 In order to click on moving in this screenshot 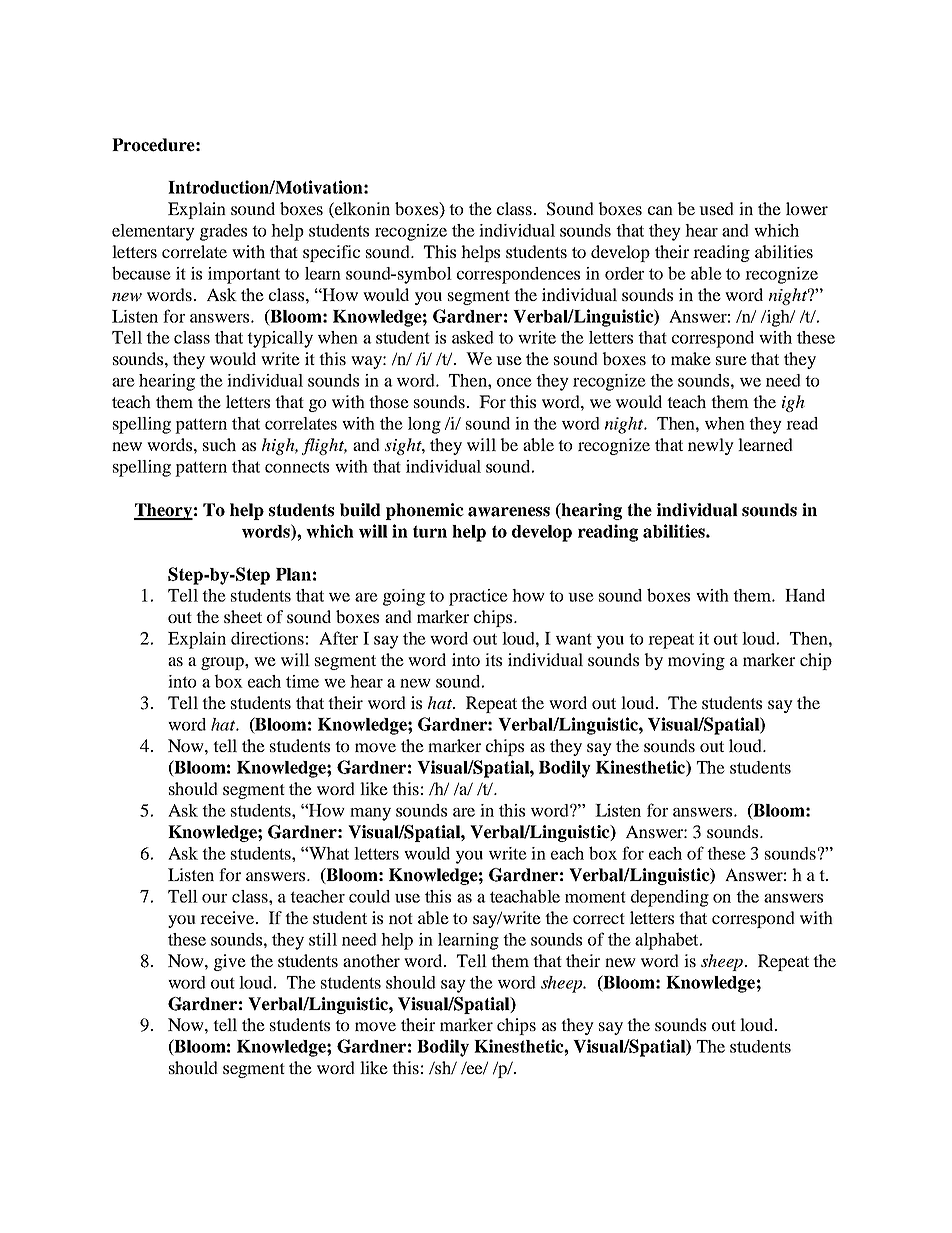, I will do `click(696, 661)`.
